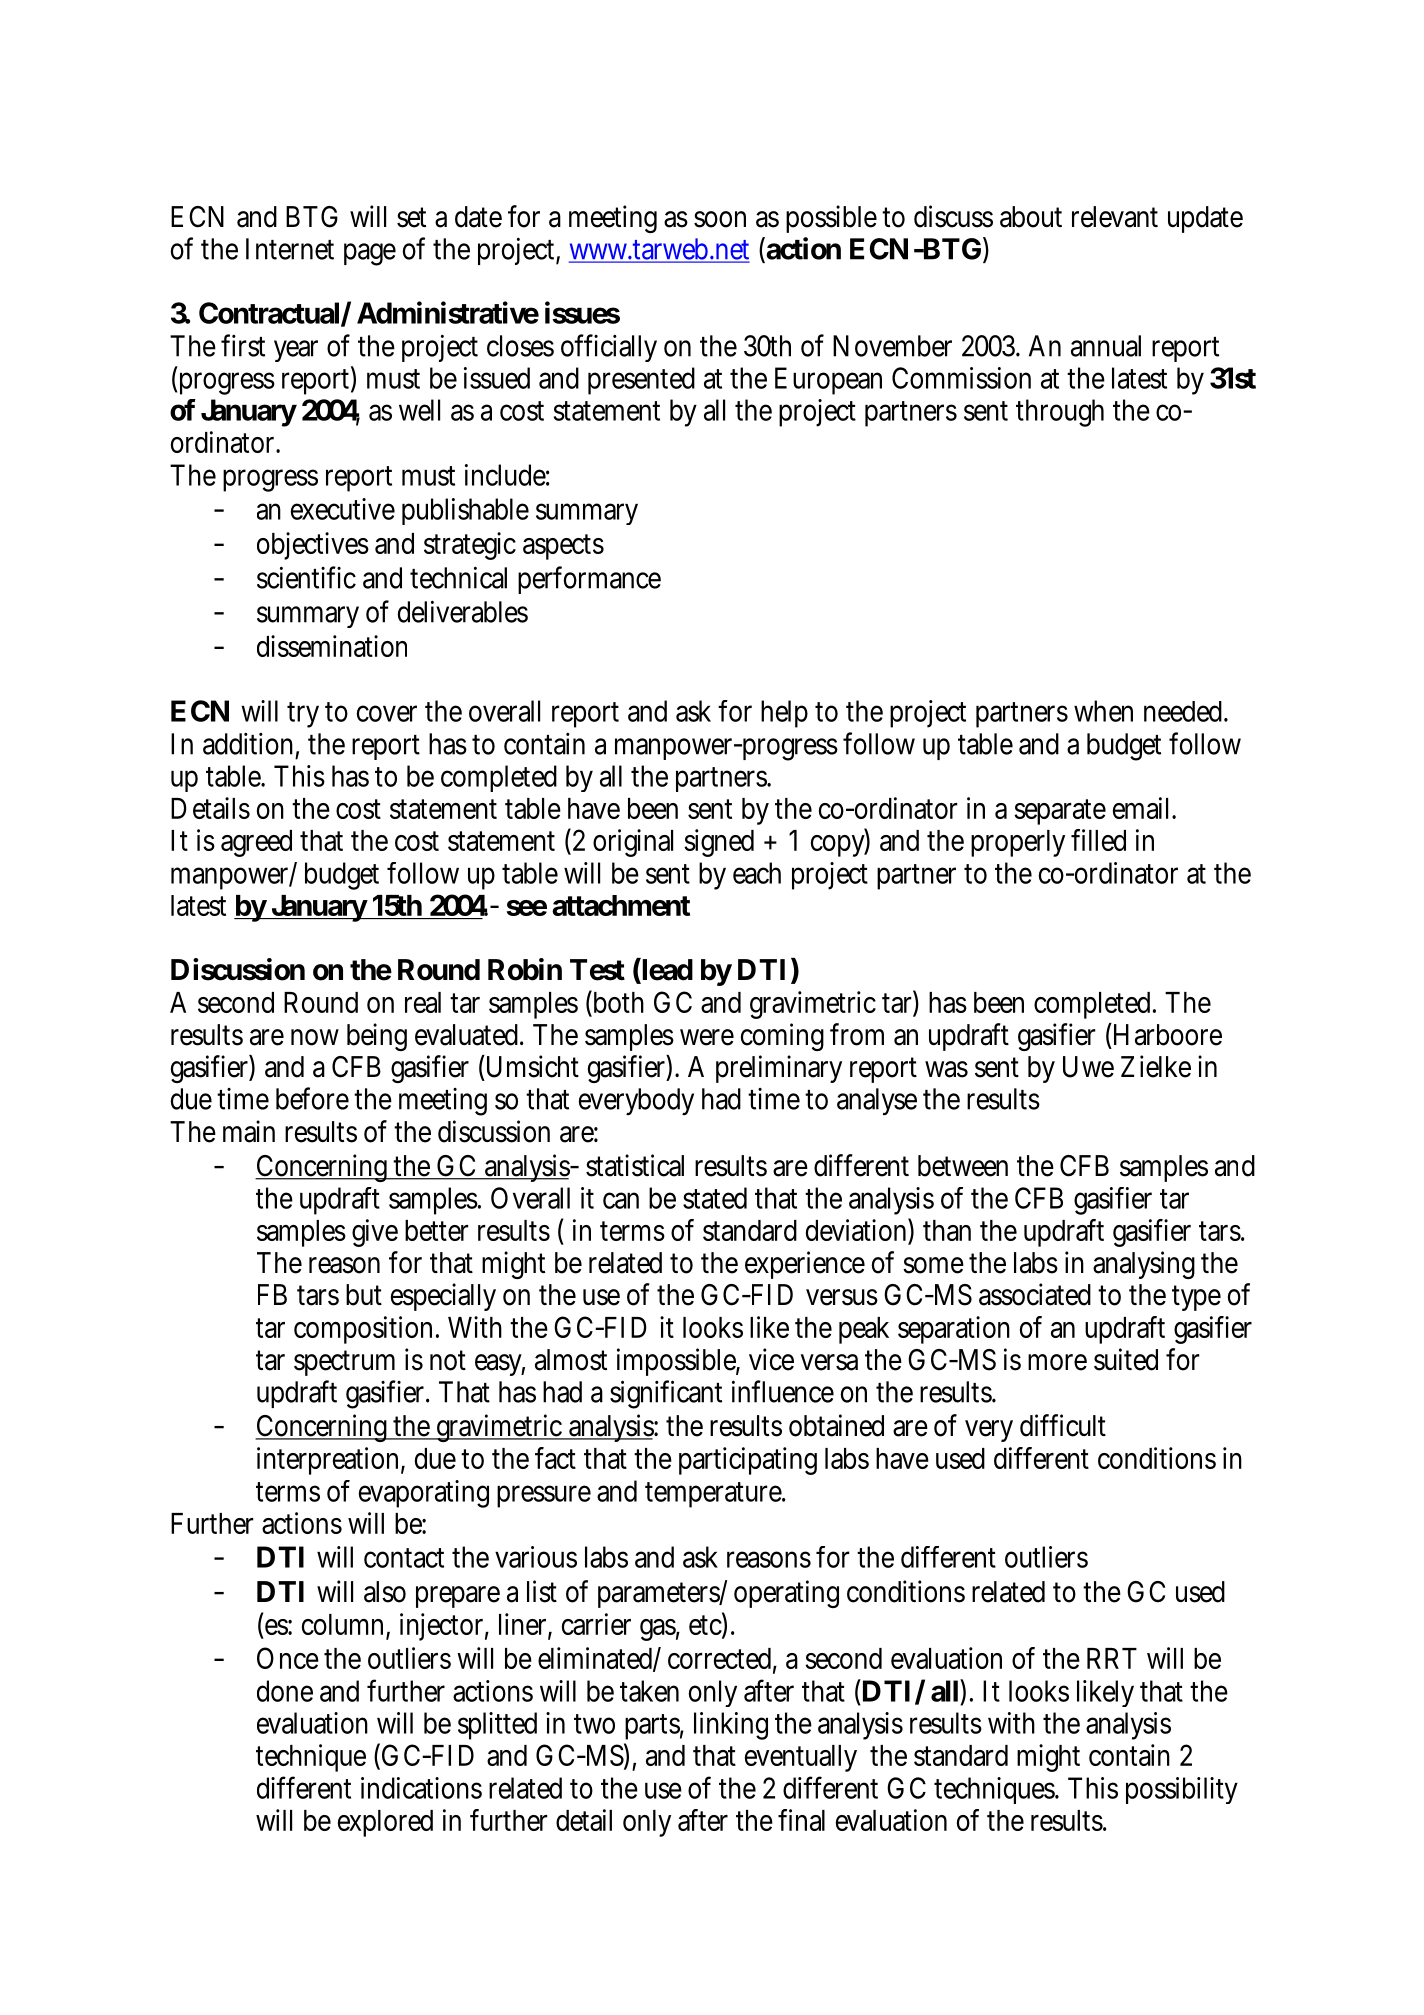 The height and width of the image is (2015, 1424). Describe the element at coordinates (370, 254) in the image. I see `page` at that location.
